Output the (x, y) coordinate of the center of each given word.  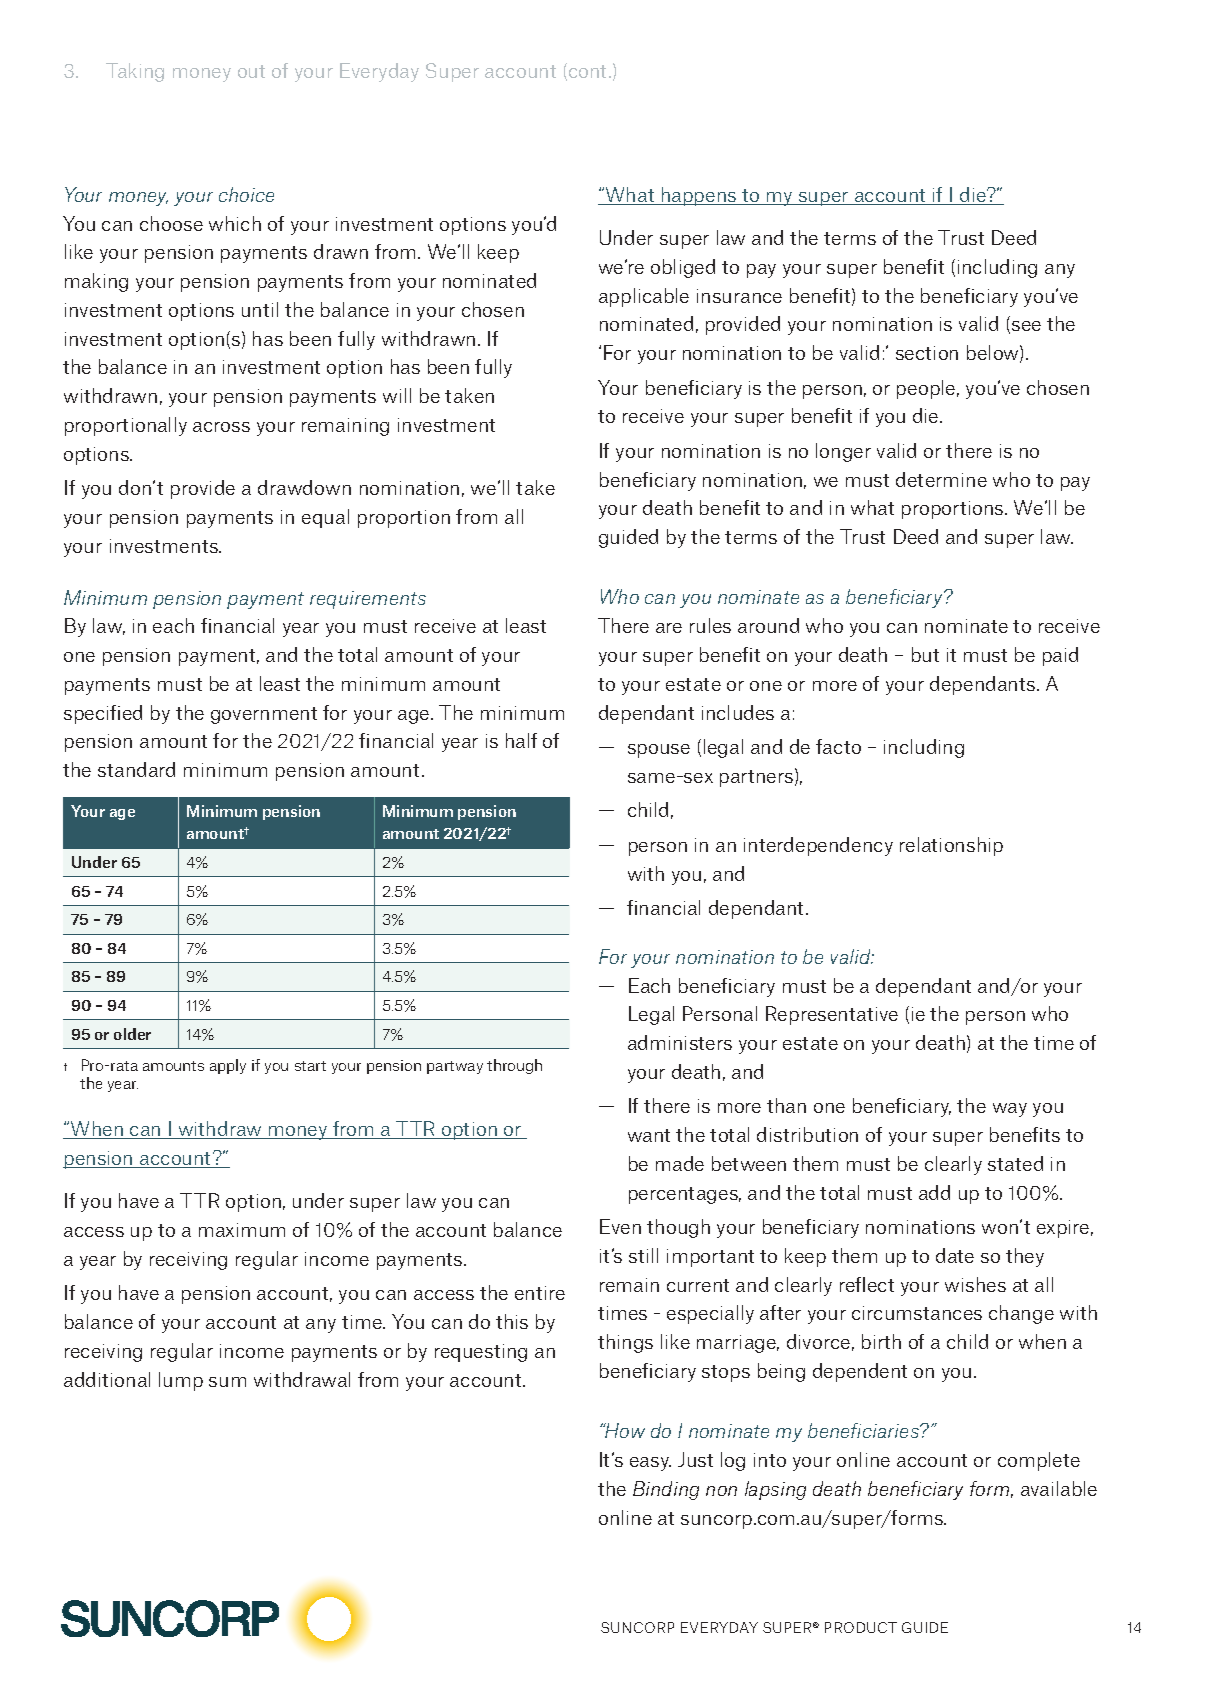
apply (228, 1066)
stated (1015, 1163)
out (251, 71)
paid (1060, 656)
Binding (666, 1490)
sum (227, 1382)
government (264, 715)
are (669, 628)
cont (589, 71)
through (514, 1066)
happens (699, 196)
